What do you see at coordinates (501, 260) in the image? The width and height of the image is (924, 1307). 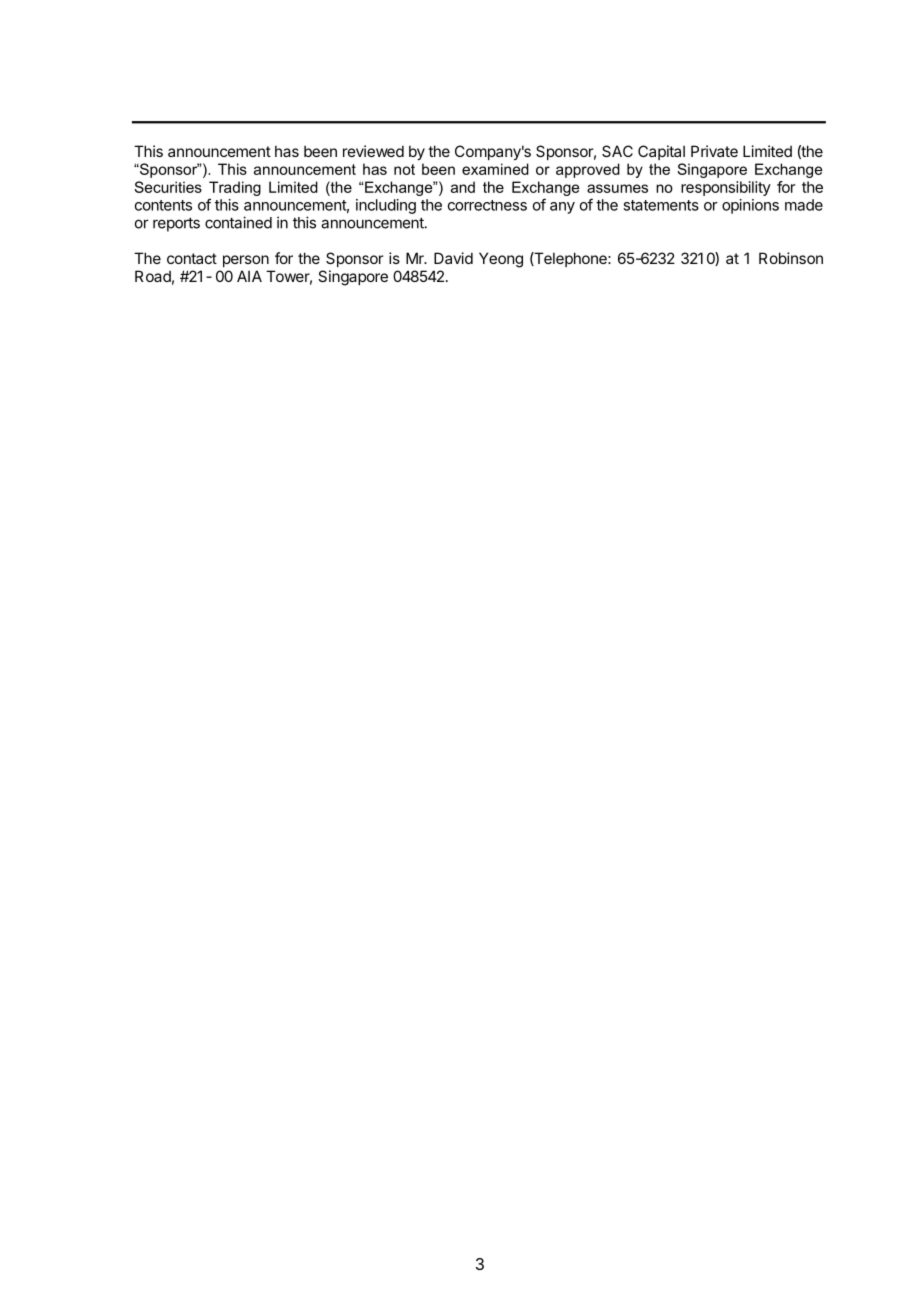 I see `Yeong` at bounding box center [501, 260].
